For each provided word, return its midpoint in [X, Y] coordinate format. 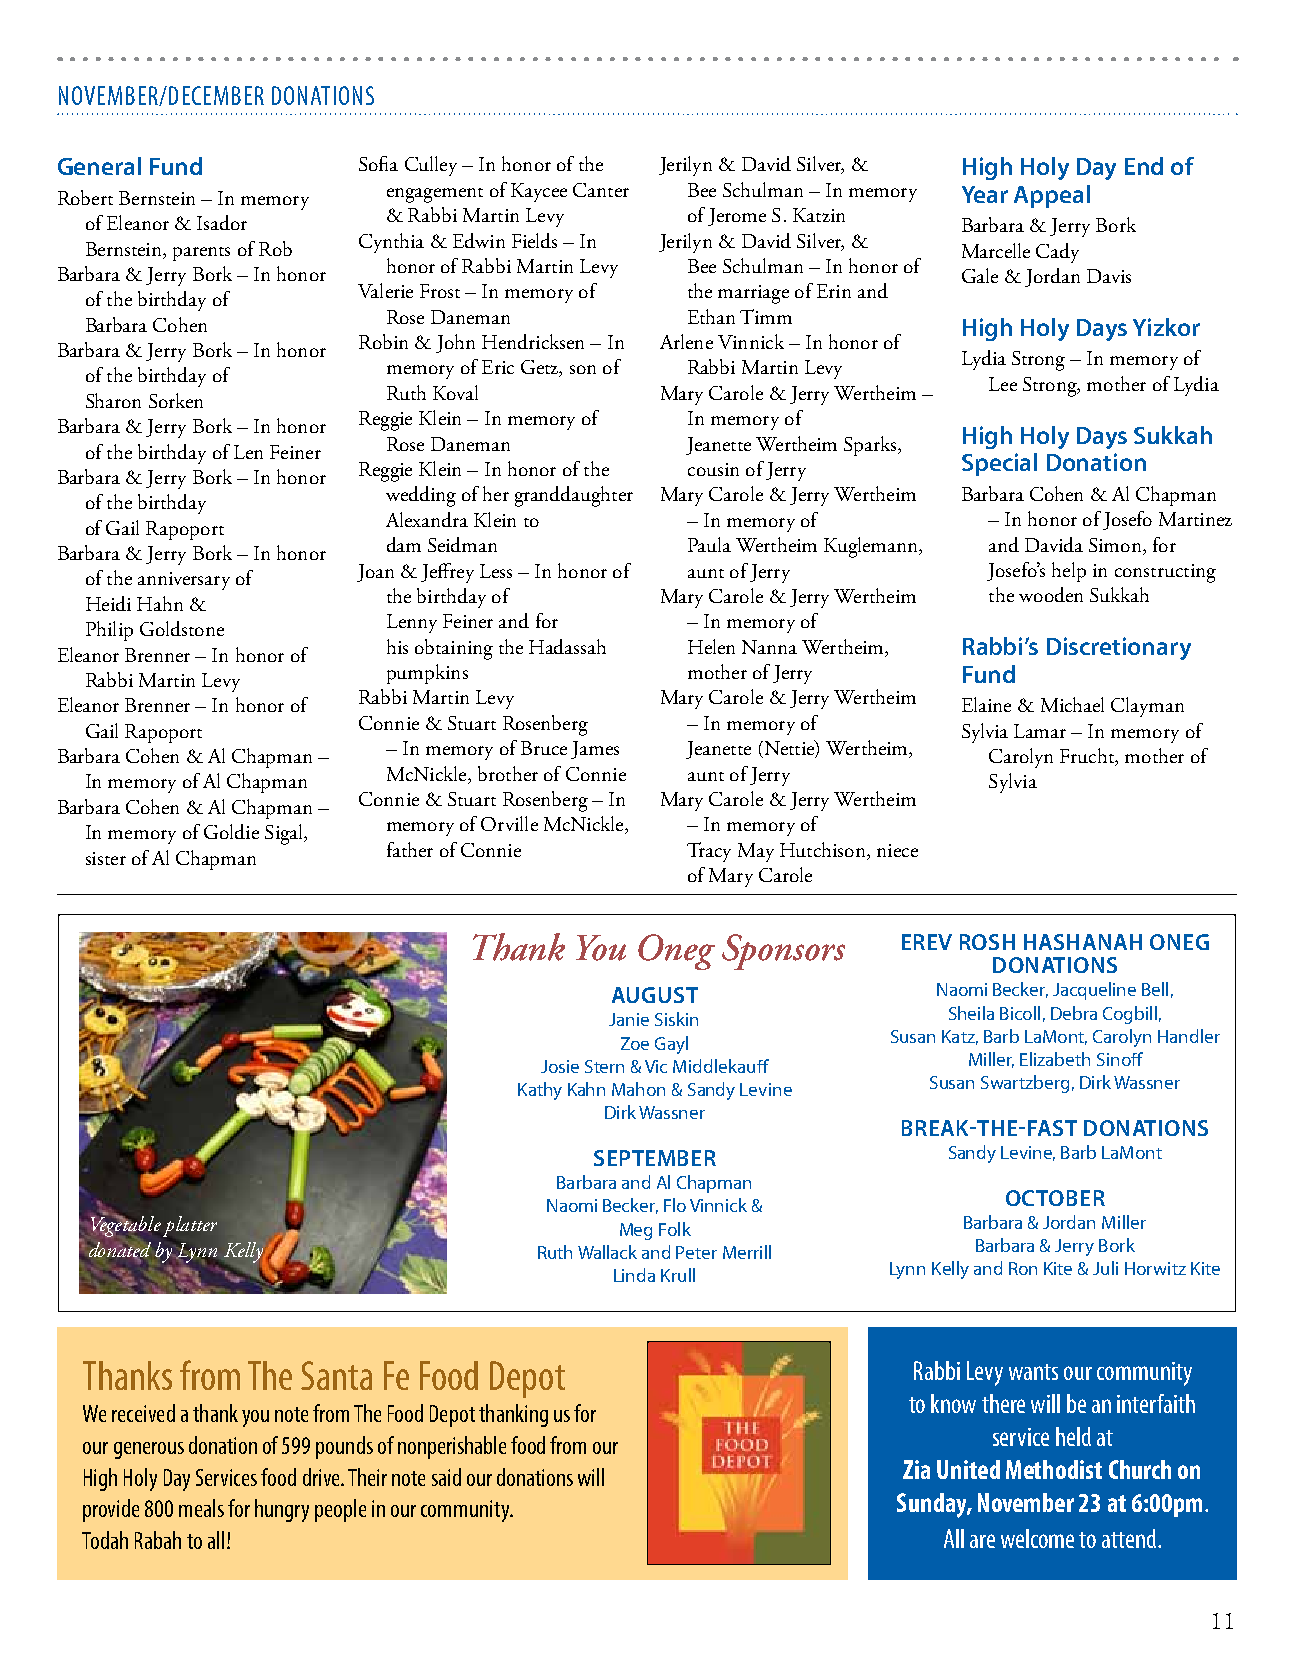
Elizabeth [1055, 1059]
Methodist [1054, 1469]
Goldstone [182, 628]
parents [201, 254]
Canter [601, 190]
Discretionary [1119, 648]
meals [201, 1508]
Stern [604, 1066]
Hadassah [567, 646]
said [446, 1477]
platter [190, 1226]
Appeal [1052, 196]
